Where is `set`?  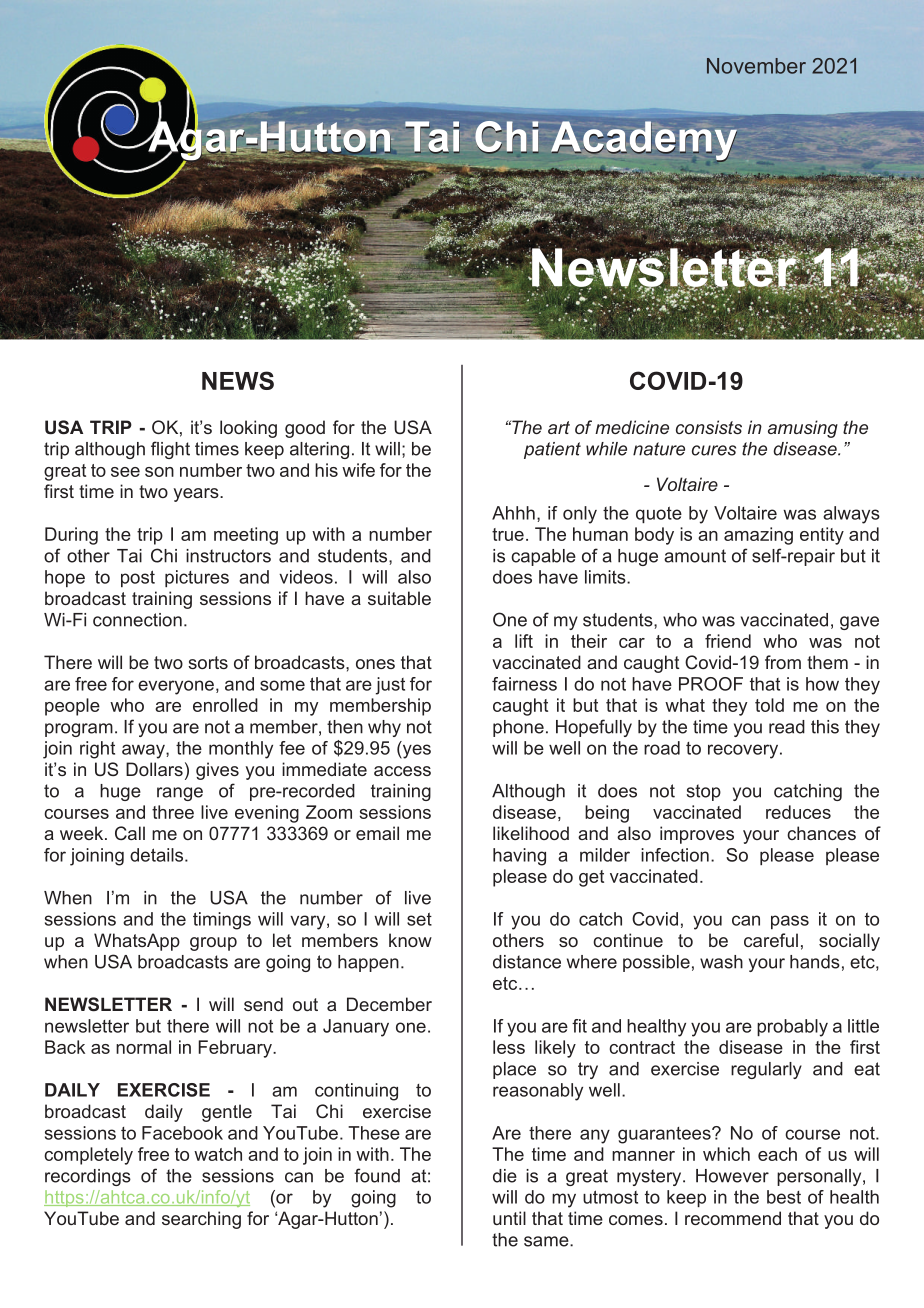
set is located at coordinates (419, 919).
